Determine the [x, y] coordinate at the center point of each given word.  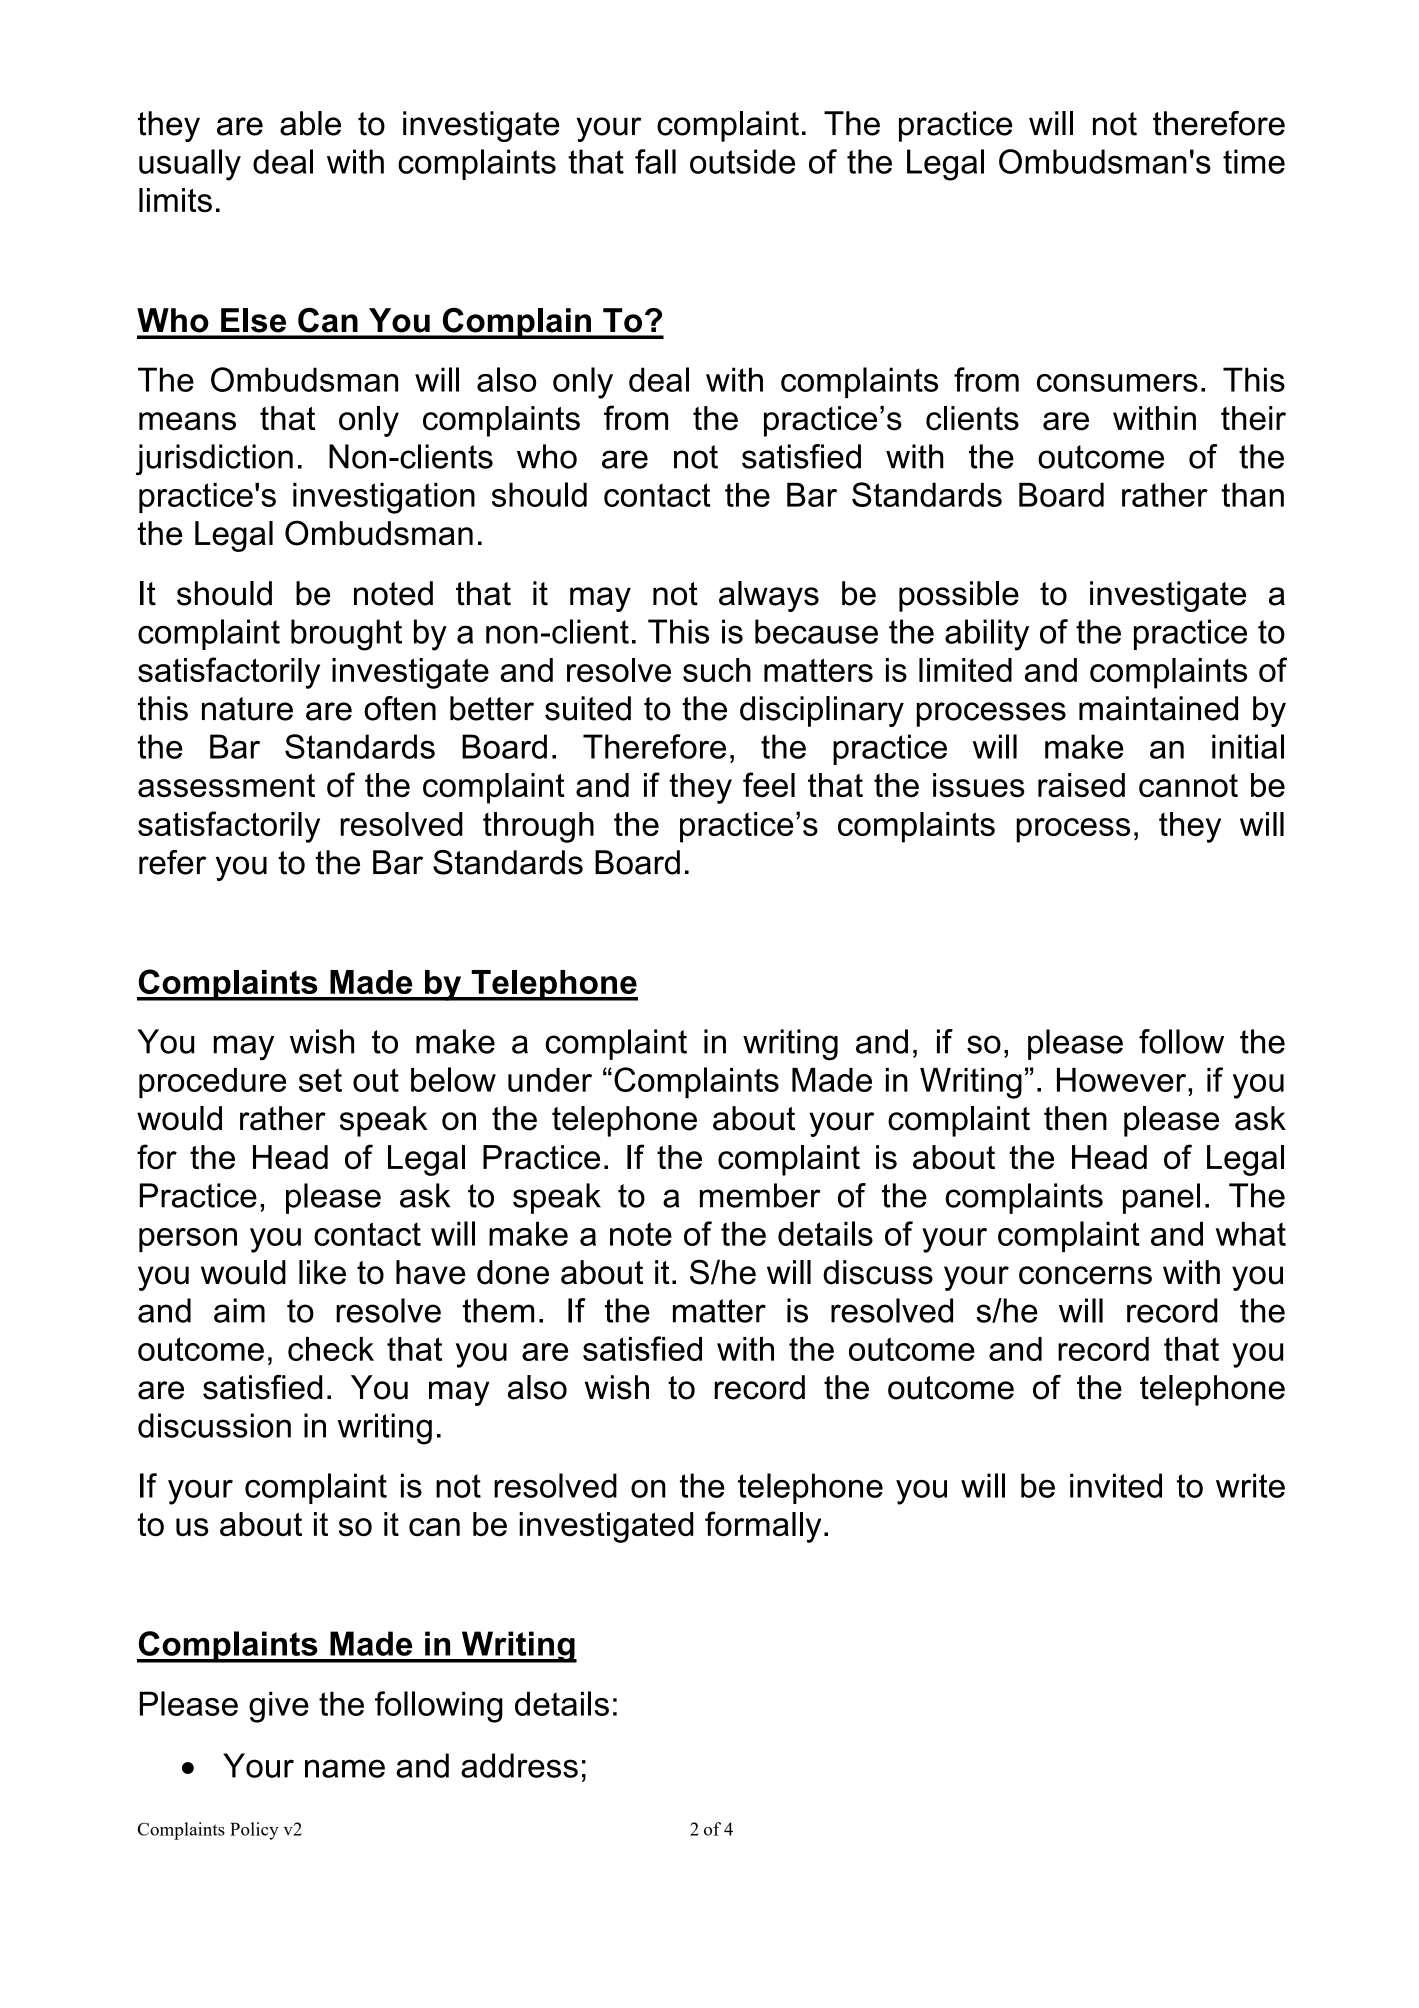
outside [742, 161]
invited [1116, 1485]
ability [987, 635]
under [550, 1080]
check [331, 1349]
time [1254, 161]
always [769, 596]
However [1123, 1080]
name [345, 1768]
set [320, 1080]
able [310, 123]
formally [763, 1527]
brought [346, 635]
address [519, 1765]
